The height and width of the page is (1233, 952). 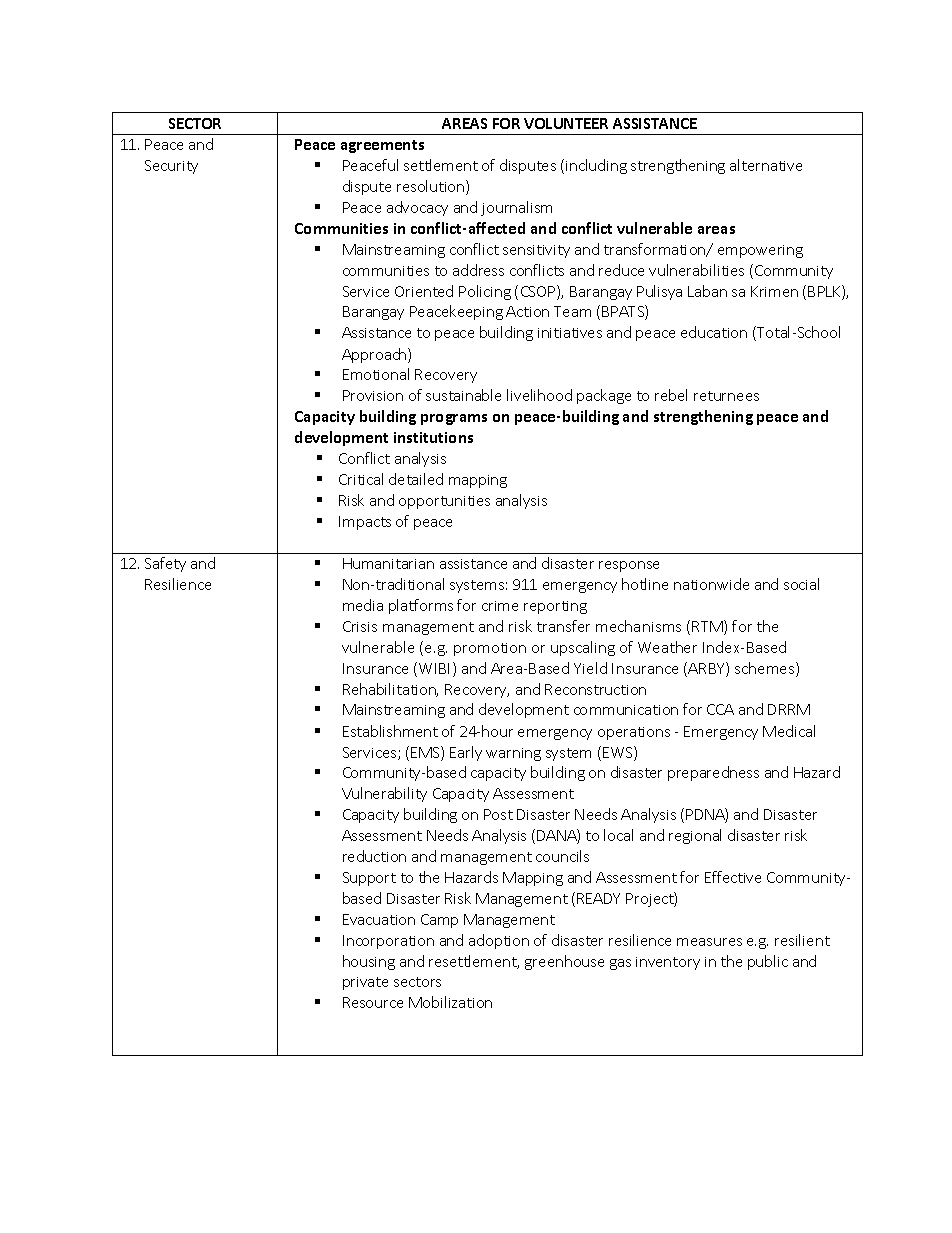 What do you see at coordinates (450, 1002) in the page?
I see `Mobilization` at bounding box center [450, 1002].
